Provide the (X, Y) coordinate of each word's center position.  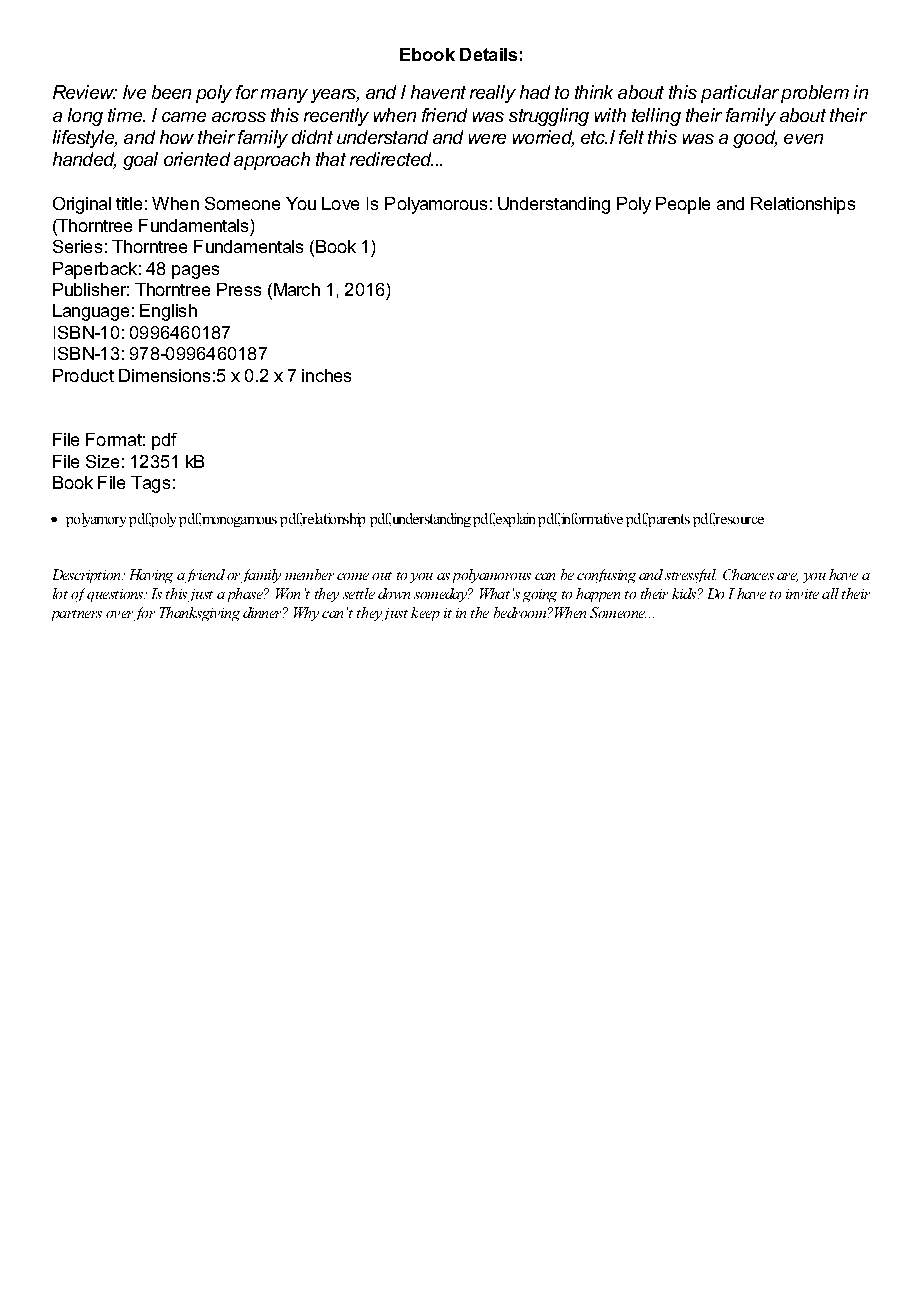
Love (340, 203)
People (683, 205)
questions (116, 595)
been (171, 92)
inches (326, 375)
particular (740, 94)
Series (77, 246)
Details (488, 54)
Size (102, 461)
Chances (748, 574)
